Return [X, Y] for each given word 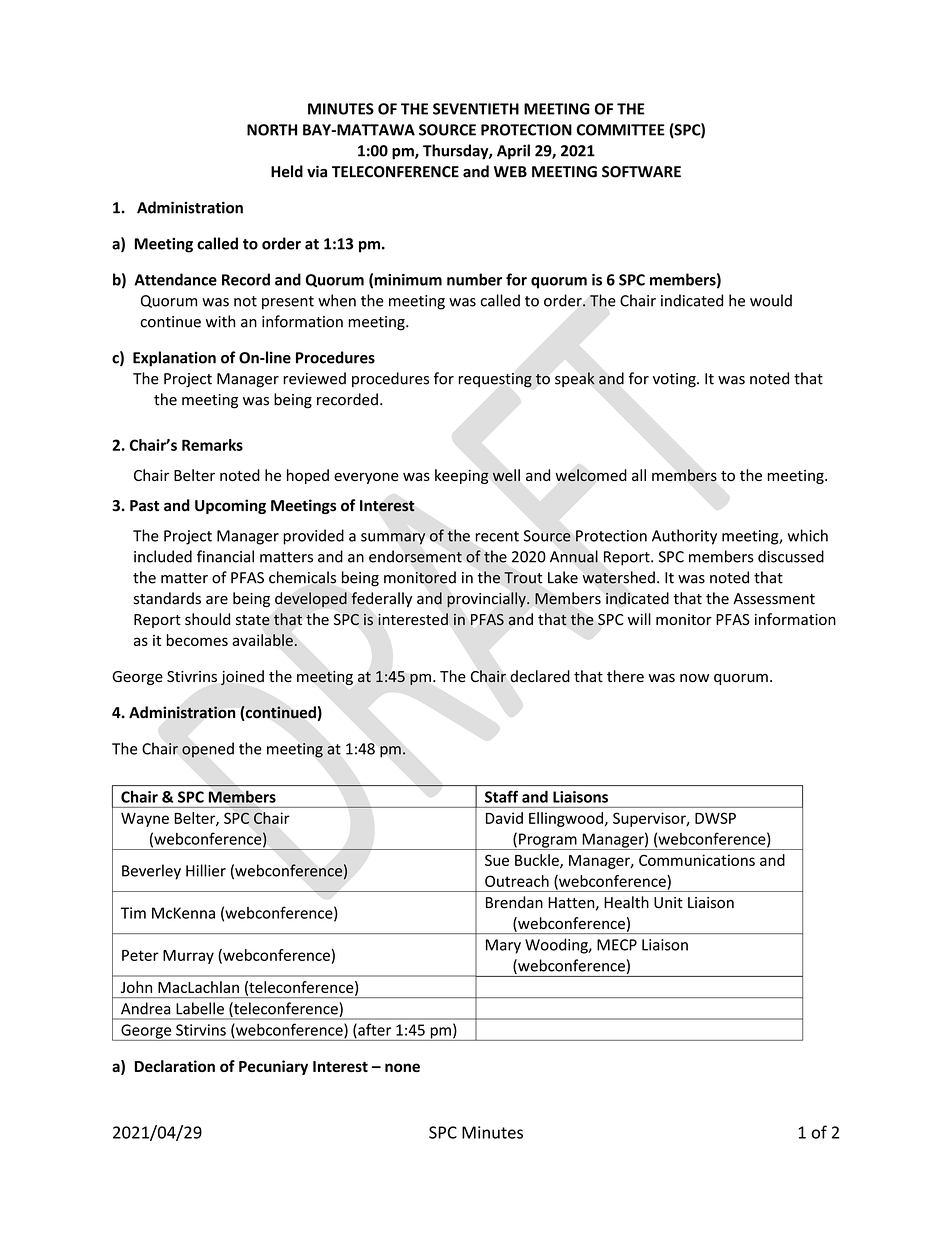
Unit [668, 903]
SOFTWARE [641, 172]
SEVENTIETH [476, 109]
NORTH [272, 130]
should [207, 619]
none [402, 1067]
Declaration [175, 1066]
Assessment [774, 599]
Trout [523, 578]
